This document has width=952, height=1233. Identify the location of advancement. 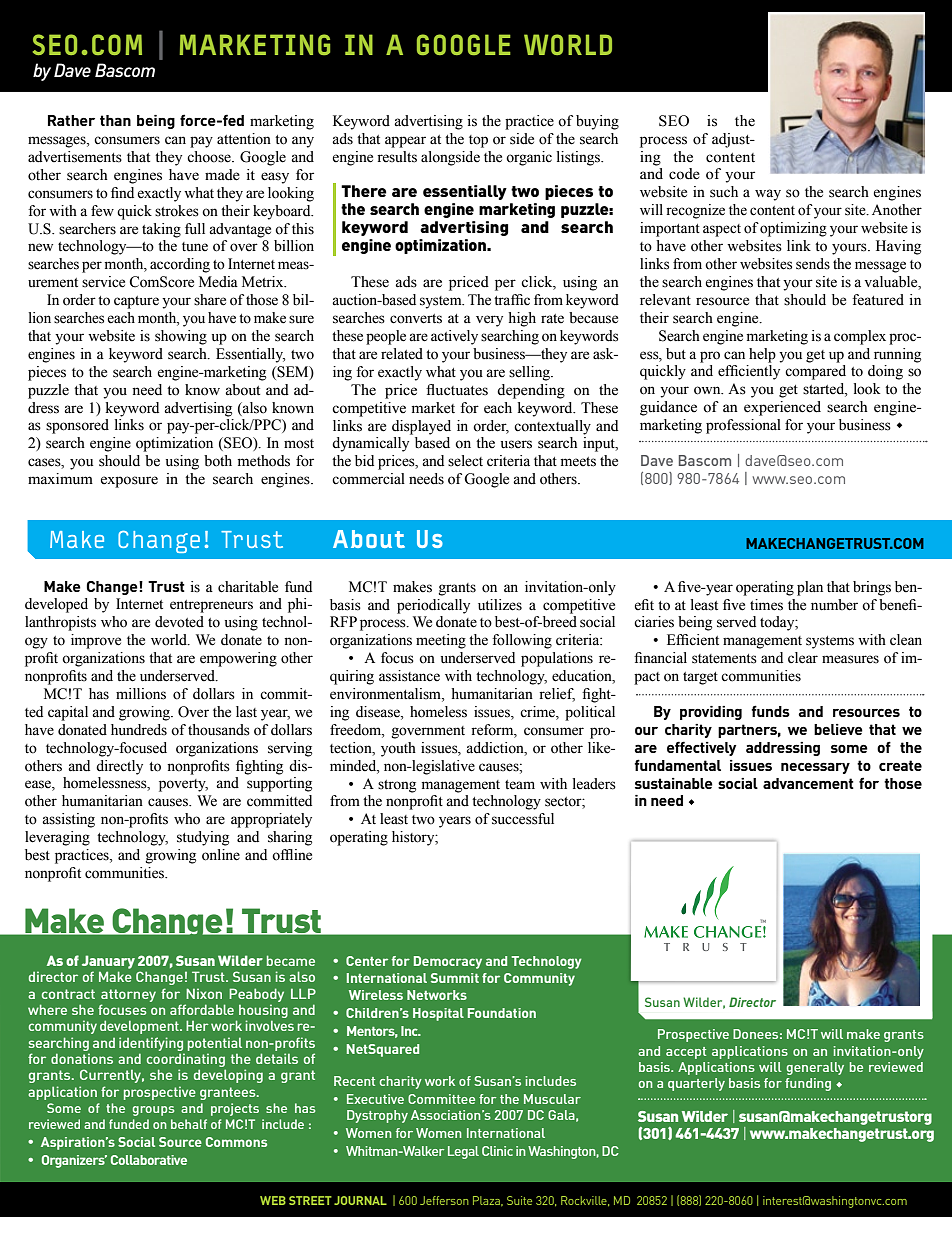
(808, 783).
